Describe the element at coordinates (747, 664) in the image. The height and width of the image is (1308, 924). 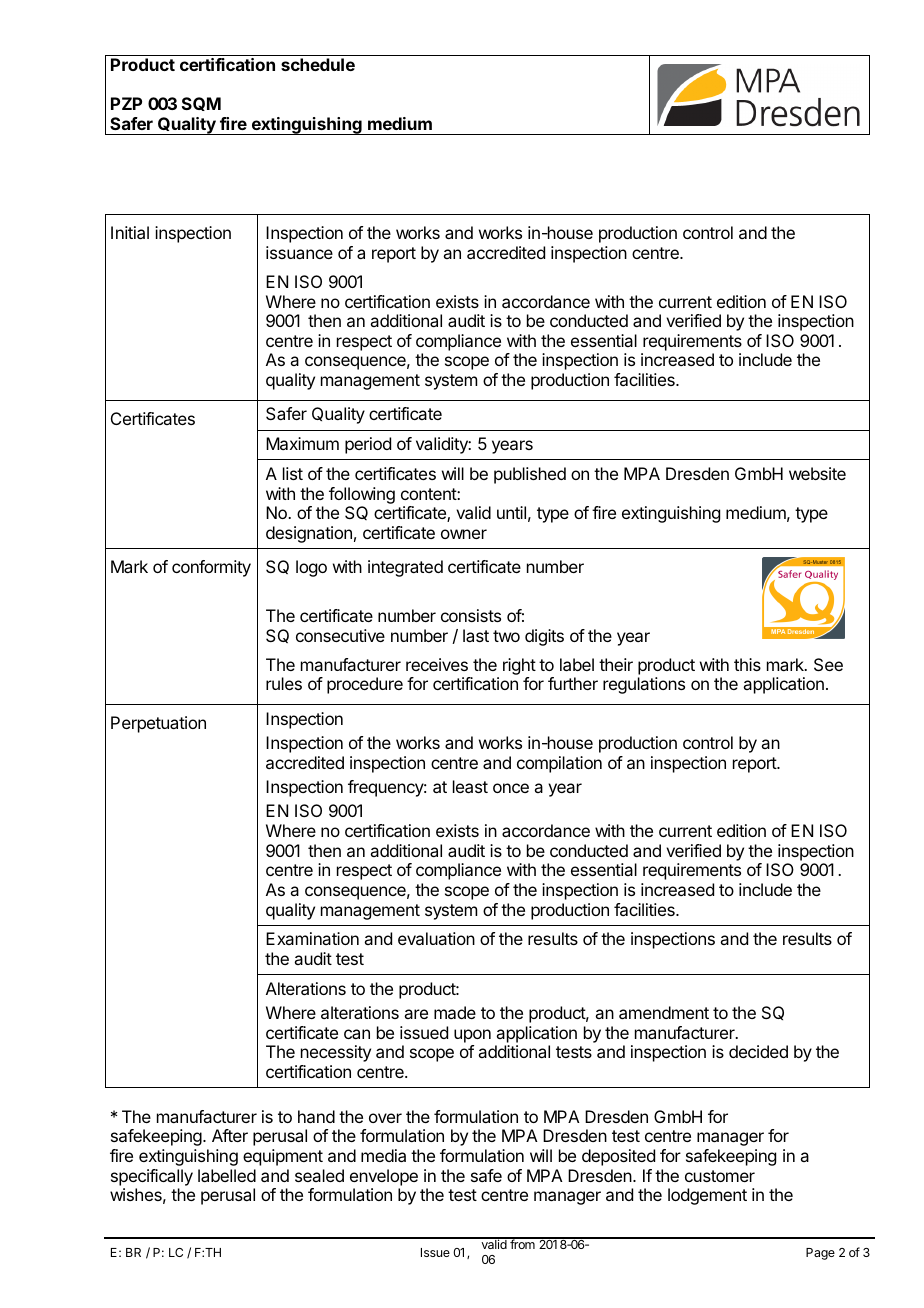
I see `this` at that location.
